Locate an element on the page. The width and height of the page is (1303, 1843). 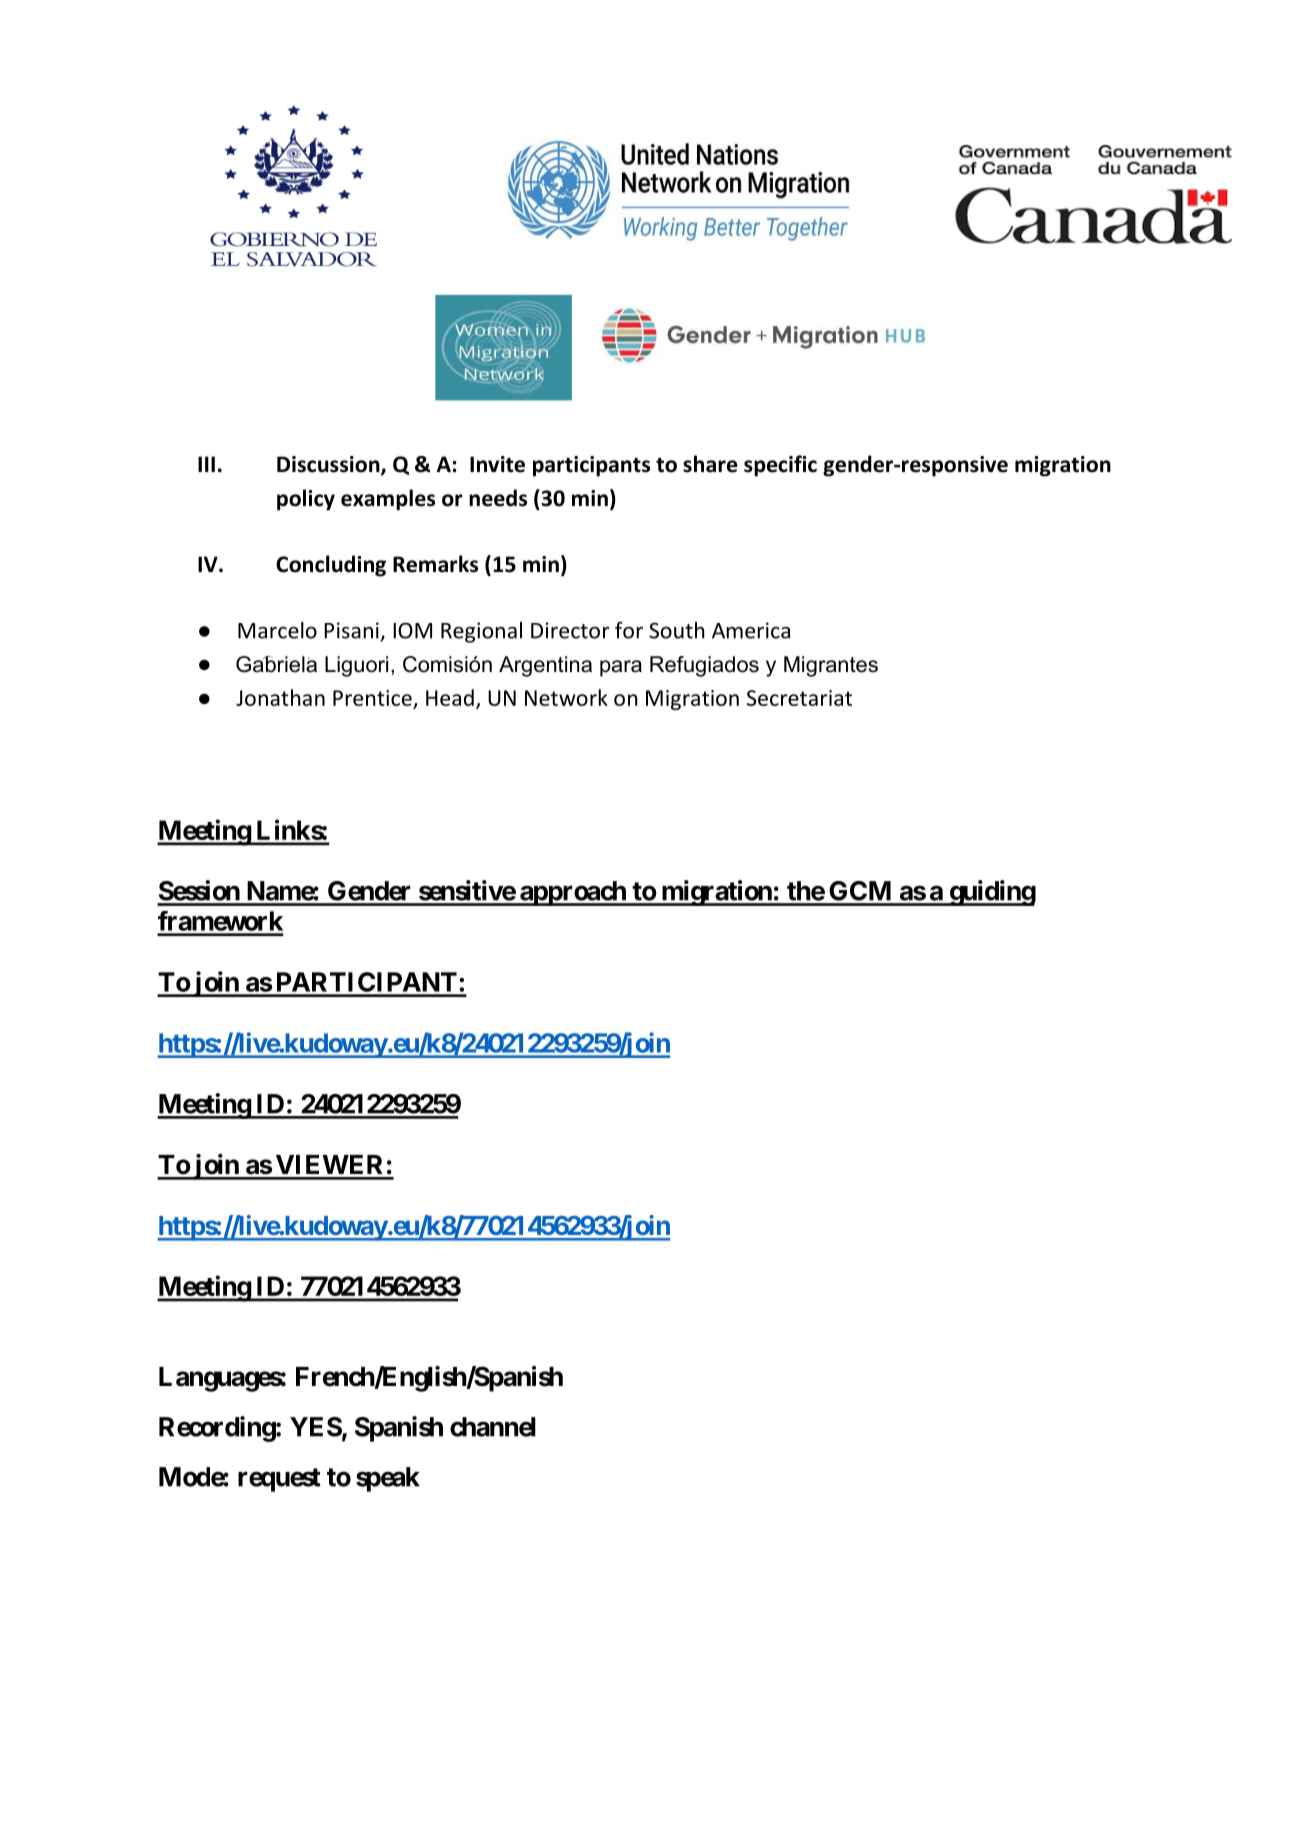
Jonathan is located at coordinates (280, 697).
